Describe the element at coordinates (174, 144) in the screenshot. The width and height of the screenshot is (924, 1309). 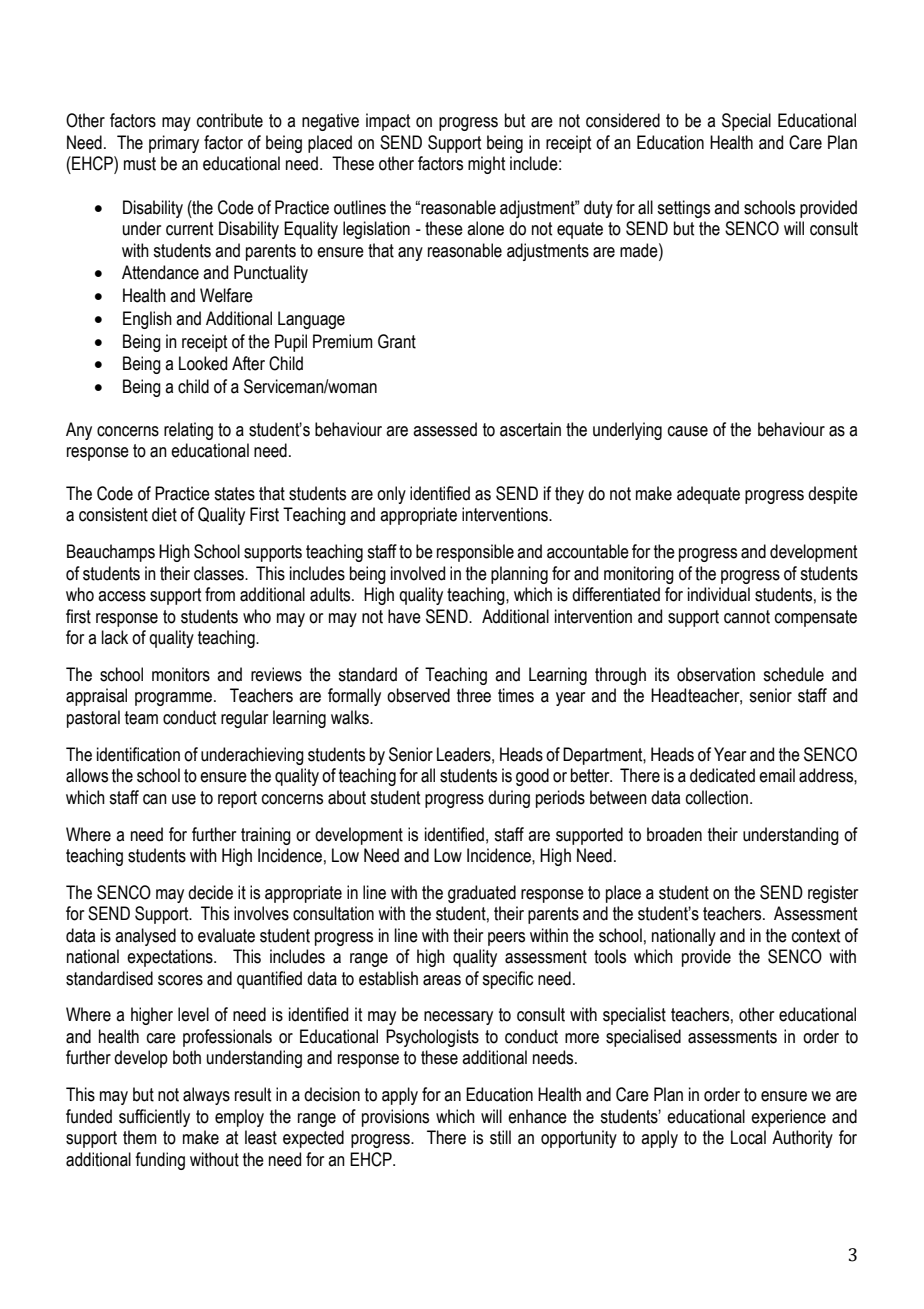
I see `primary` at that location.
